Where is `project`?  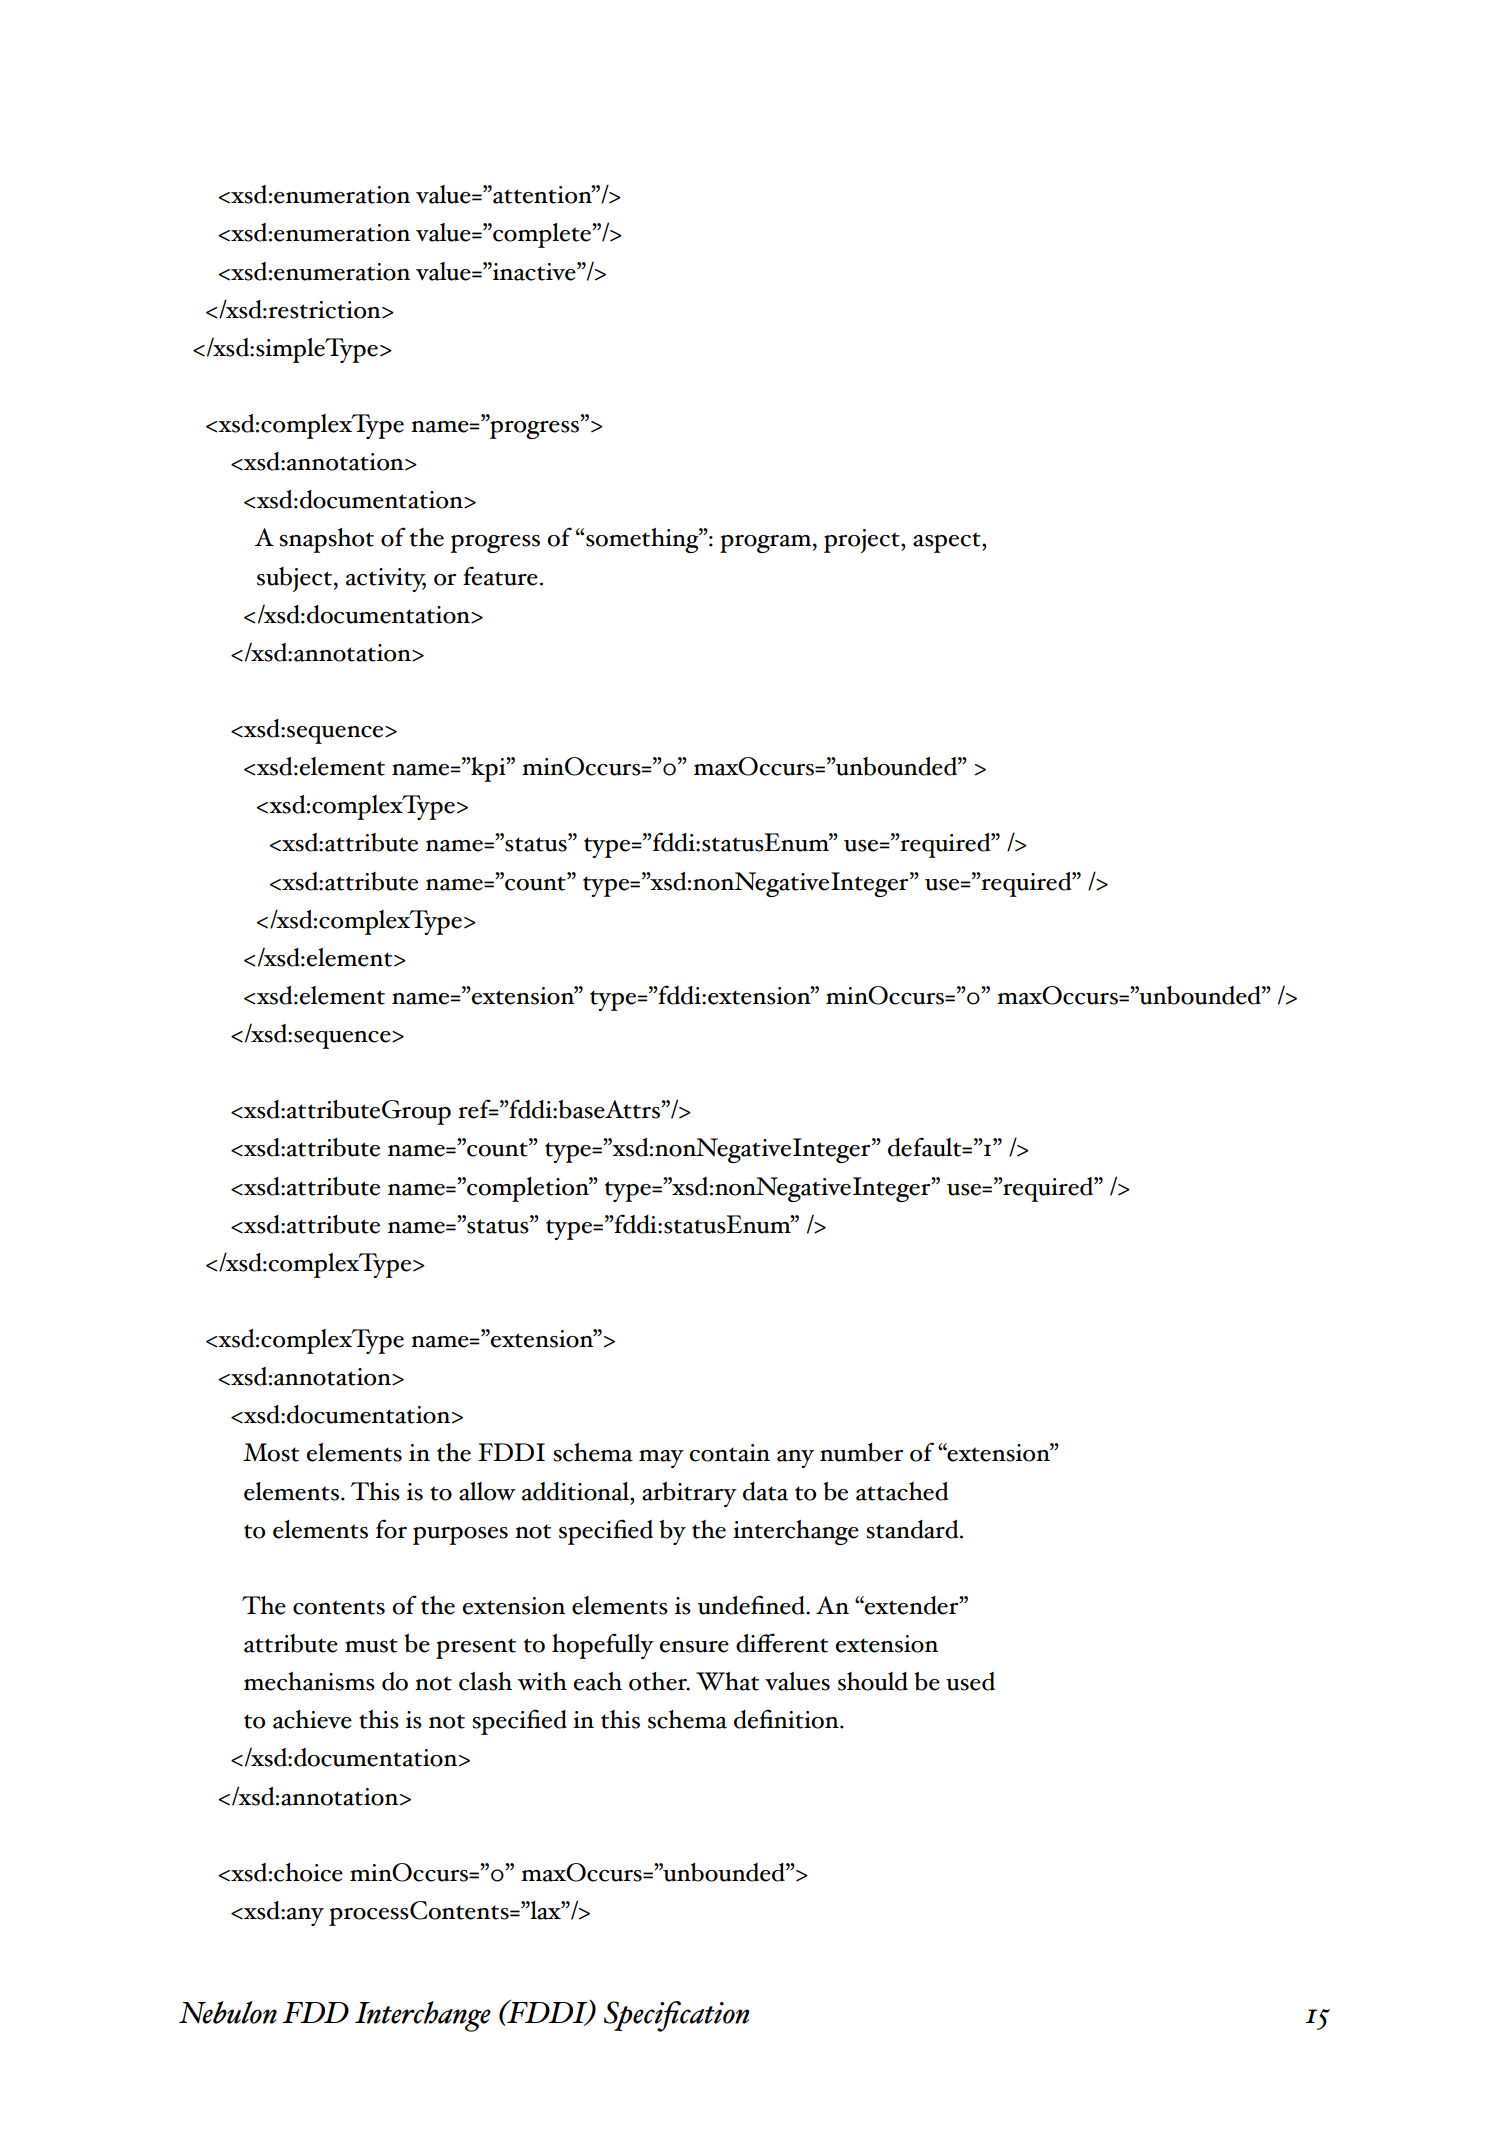 project is located at coordinates (863, 541).
